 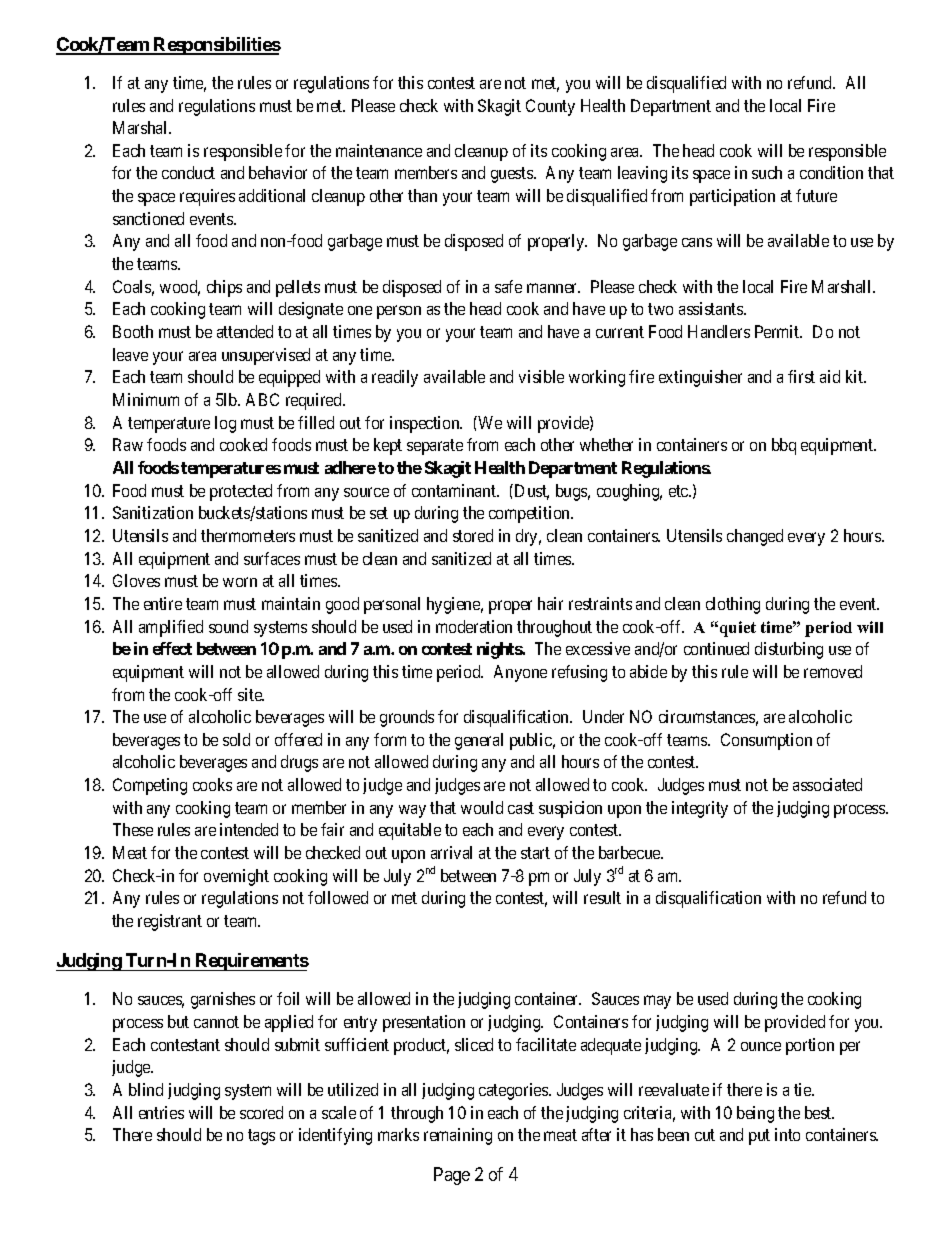 What do you see at coordinates (261, 1137) in the screenshot?
I see `tags` at bounding box center [261, 1137].
